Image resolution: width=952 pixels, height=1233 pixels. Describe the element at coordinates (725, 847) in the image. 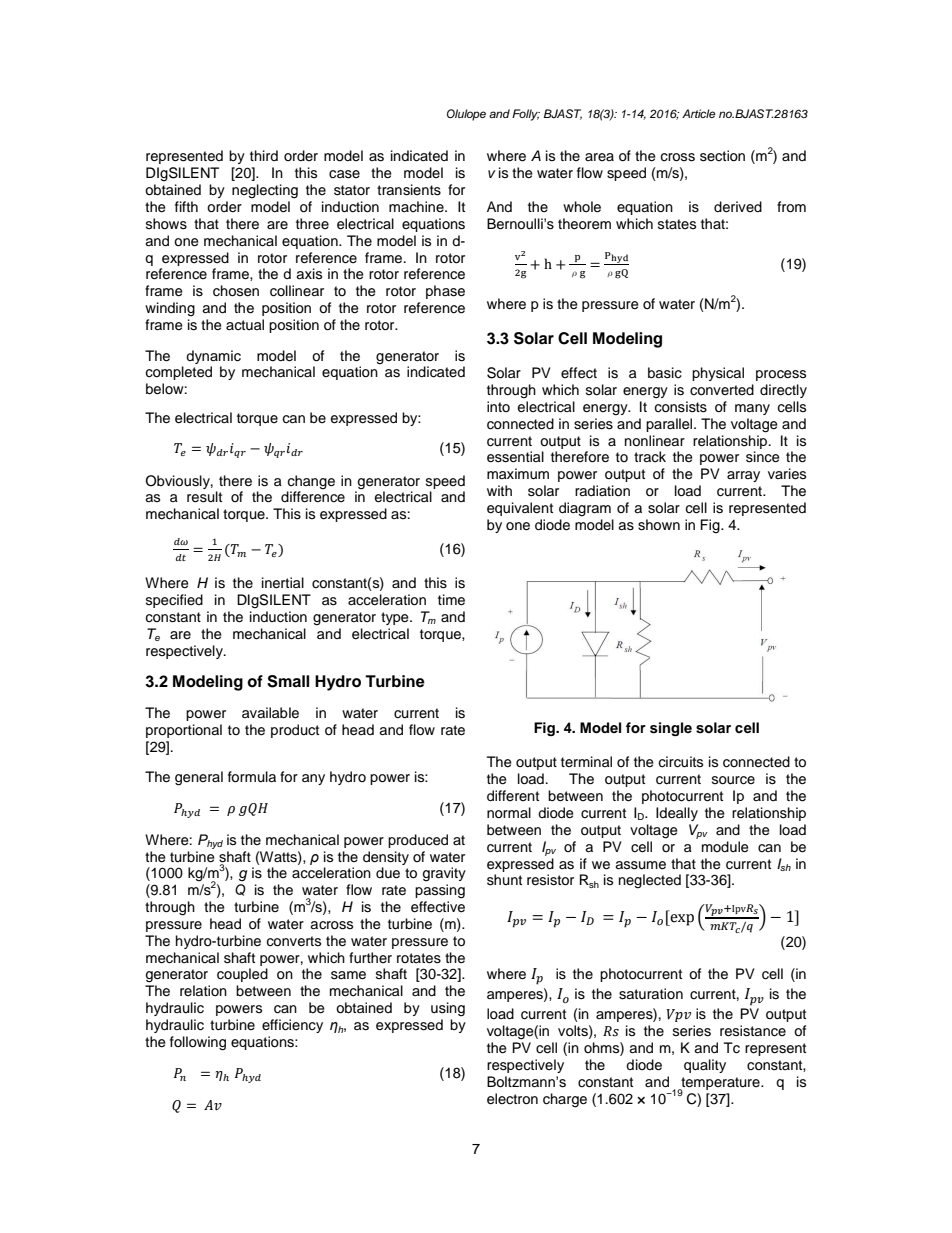

I see `module` at that location.
